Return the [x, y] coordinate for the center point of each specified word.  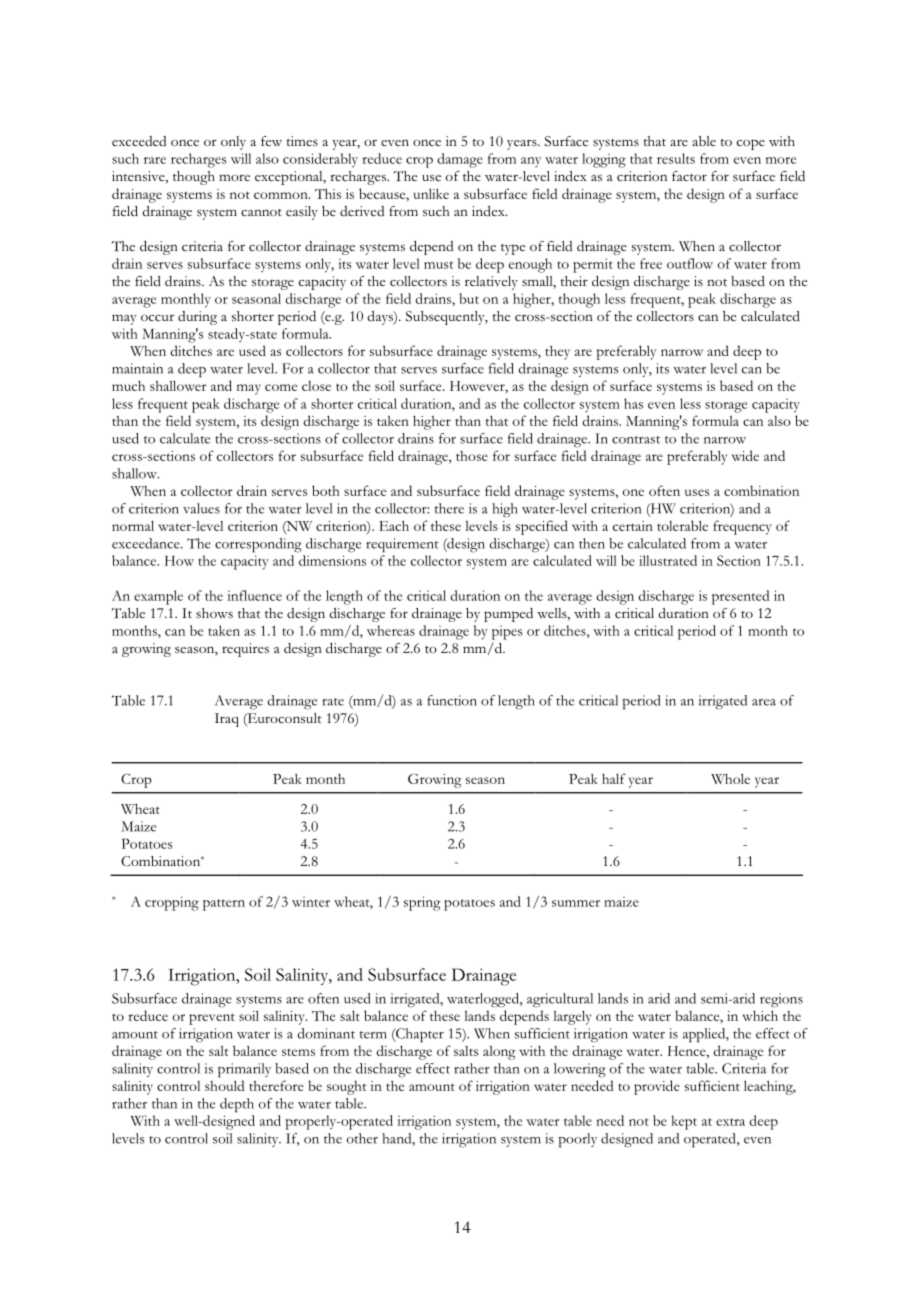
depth [237, 1105]
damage [460, 160]
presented [740, 597]
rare [155, 160]
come [281, 387]
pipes [507, 633]
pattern [224, 905]
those [472, 456]
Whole [730, 778]
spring [422, 903]
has [633, 403]
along [499, 1053]
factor [689, 176]
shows [214, 613]
